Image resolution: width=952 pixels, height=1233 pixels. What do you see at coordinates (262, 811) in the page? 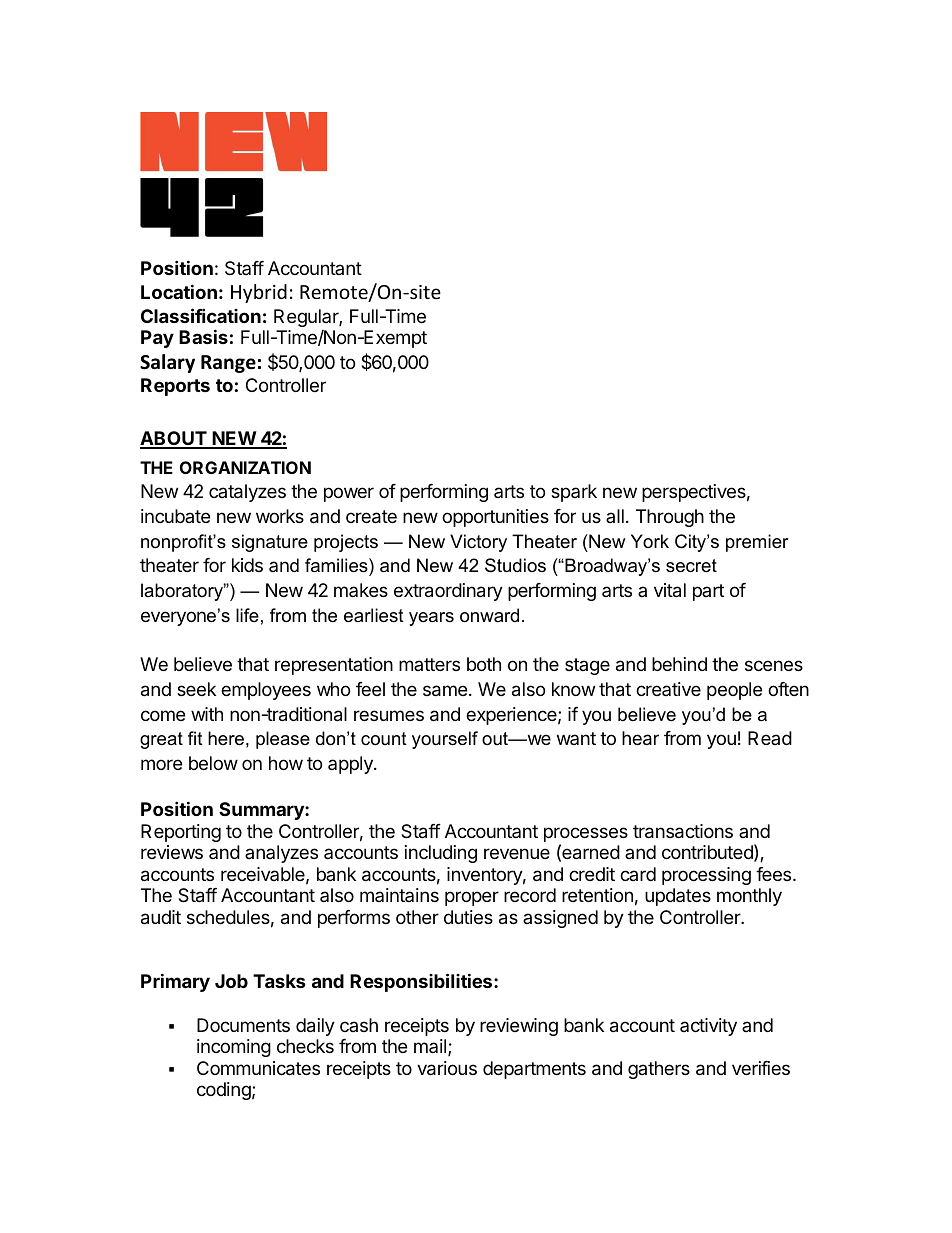
I see `Summary` at bounding box center [262, 811].
